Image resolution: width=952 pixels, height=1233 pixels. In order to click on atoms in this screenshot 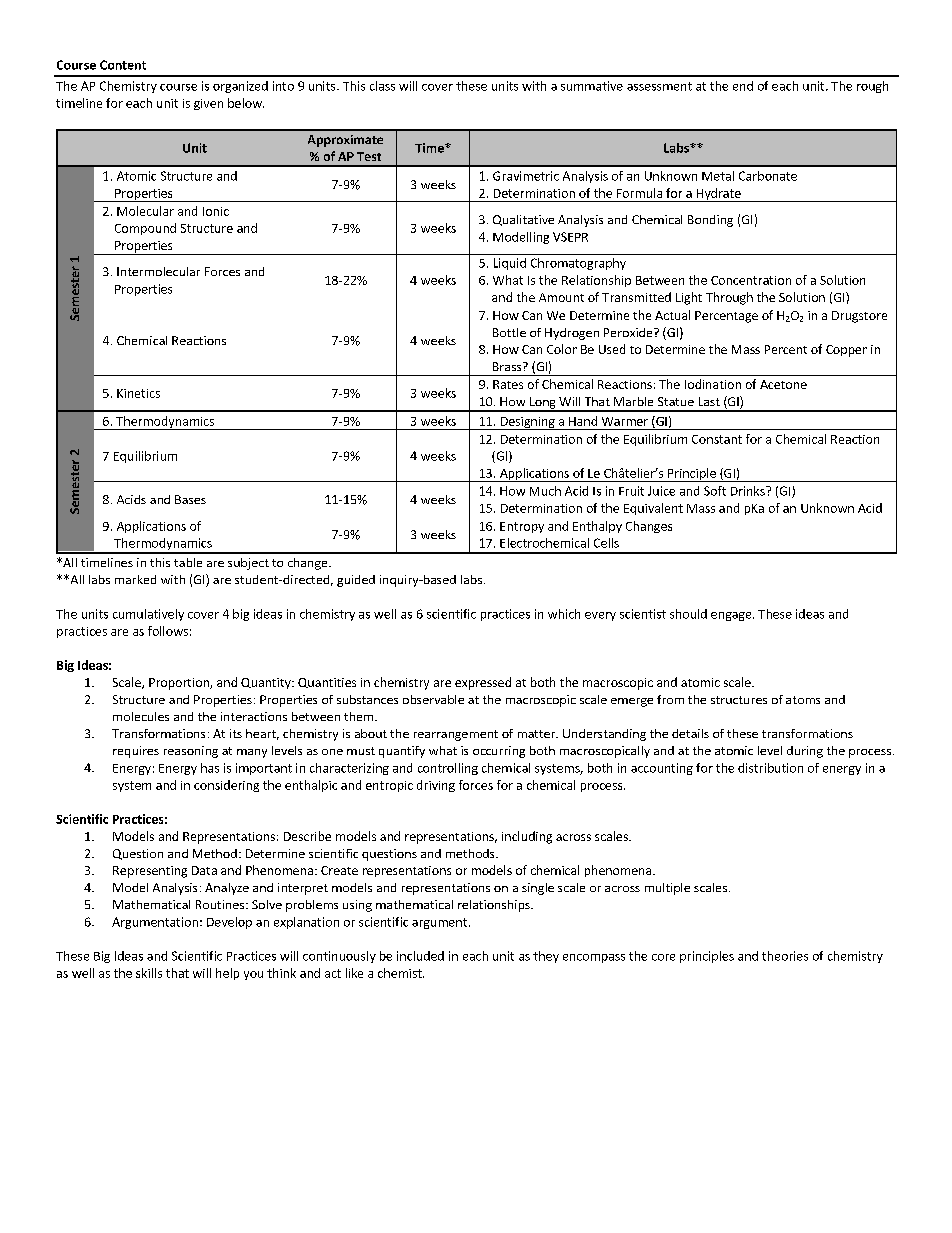, I will do `click(803, 700)`.
